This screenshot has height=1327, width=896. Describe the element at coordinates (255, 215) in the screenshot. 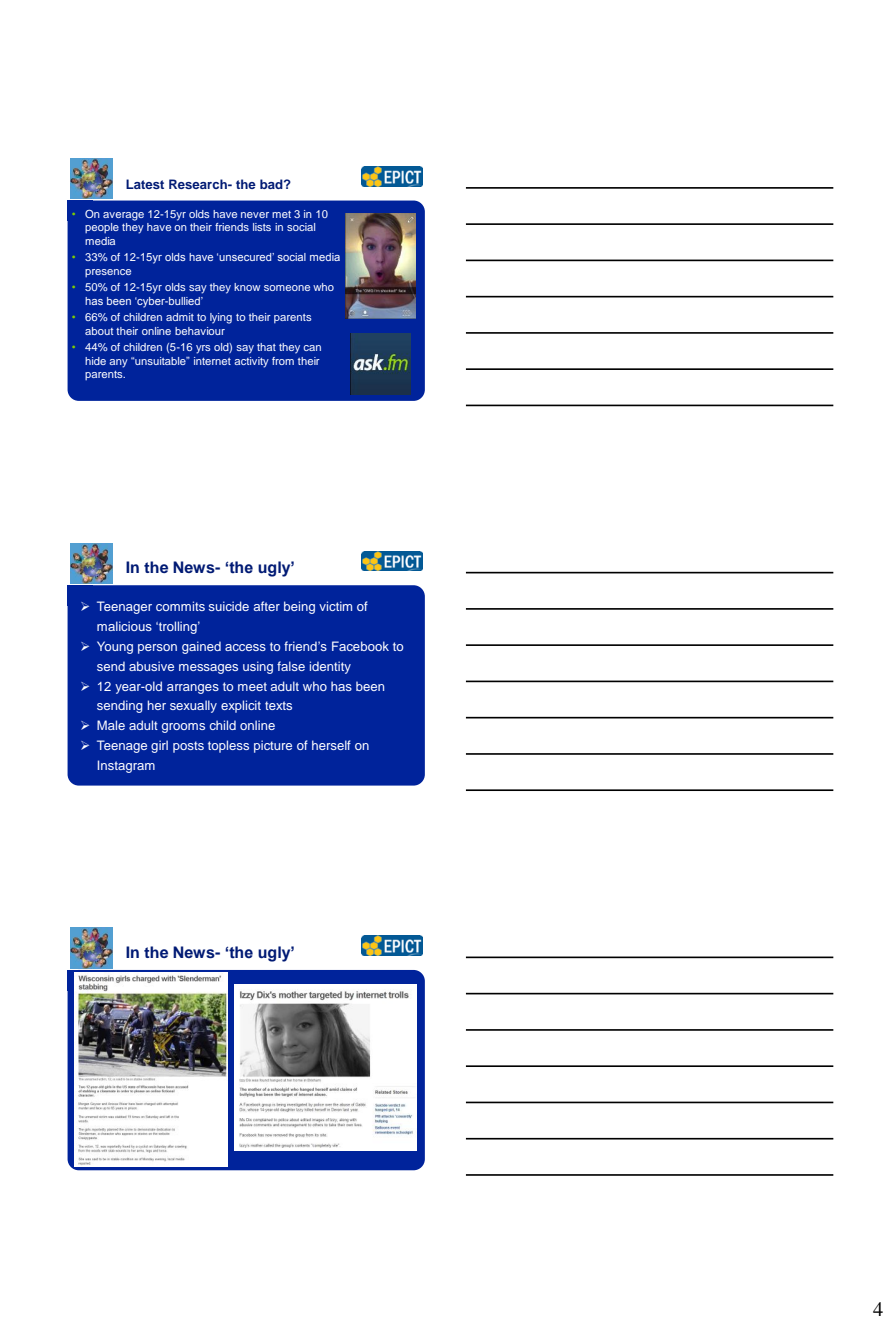

I see `never` at that location.
